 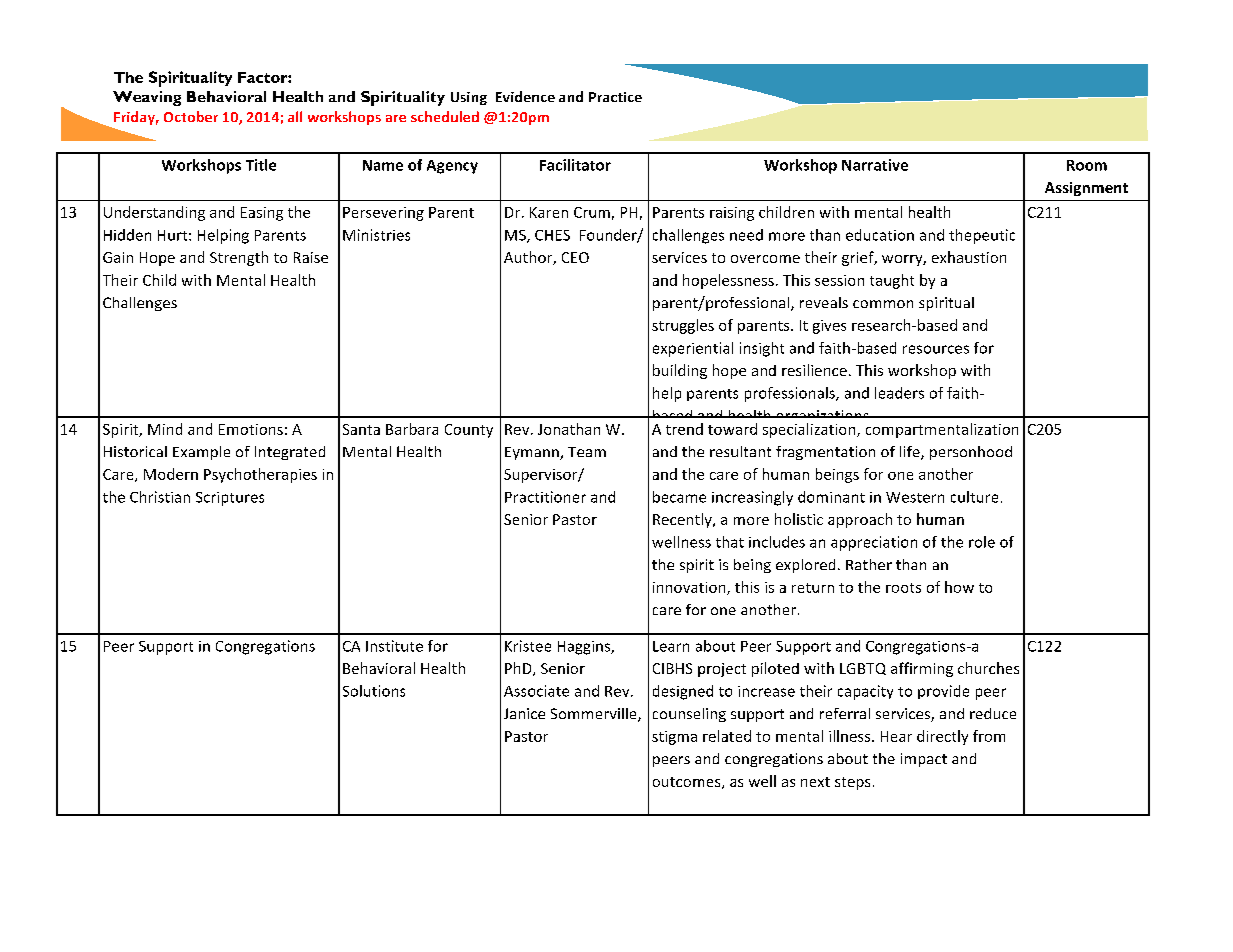 I want to click on Strength, so click(x=239, y=258).
